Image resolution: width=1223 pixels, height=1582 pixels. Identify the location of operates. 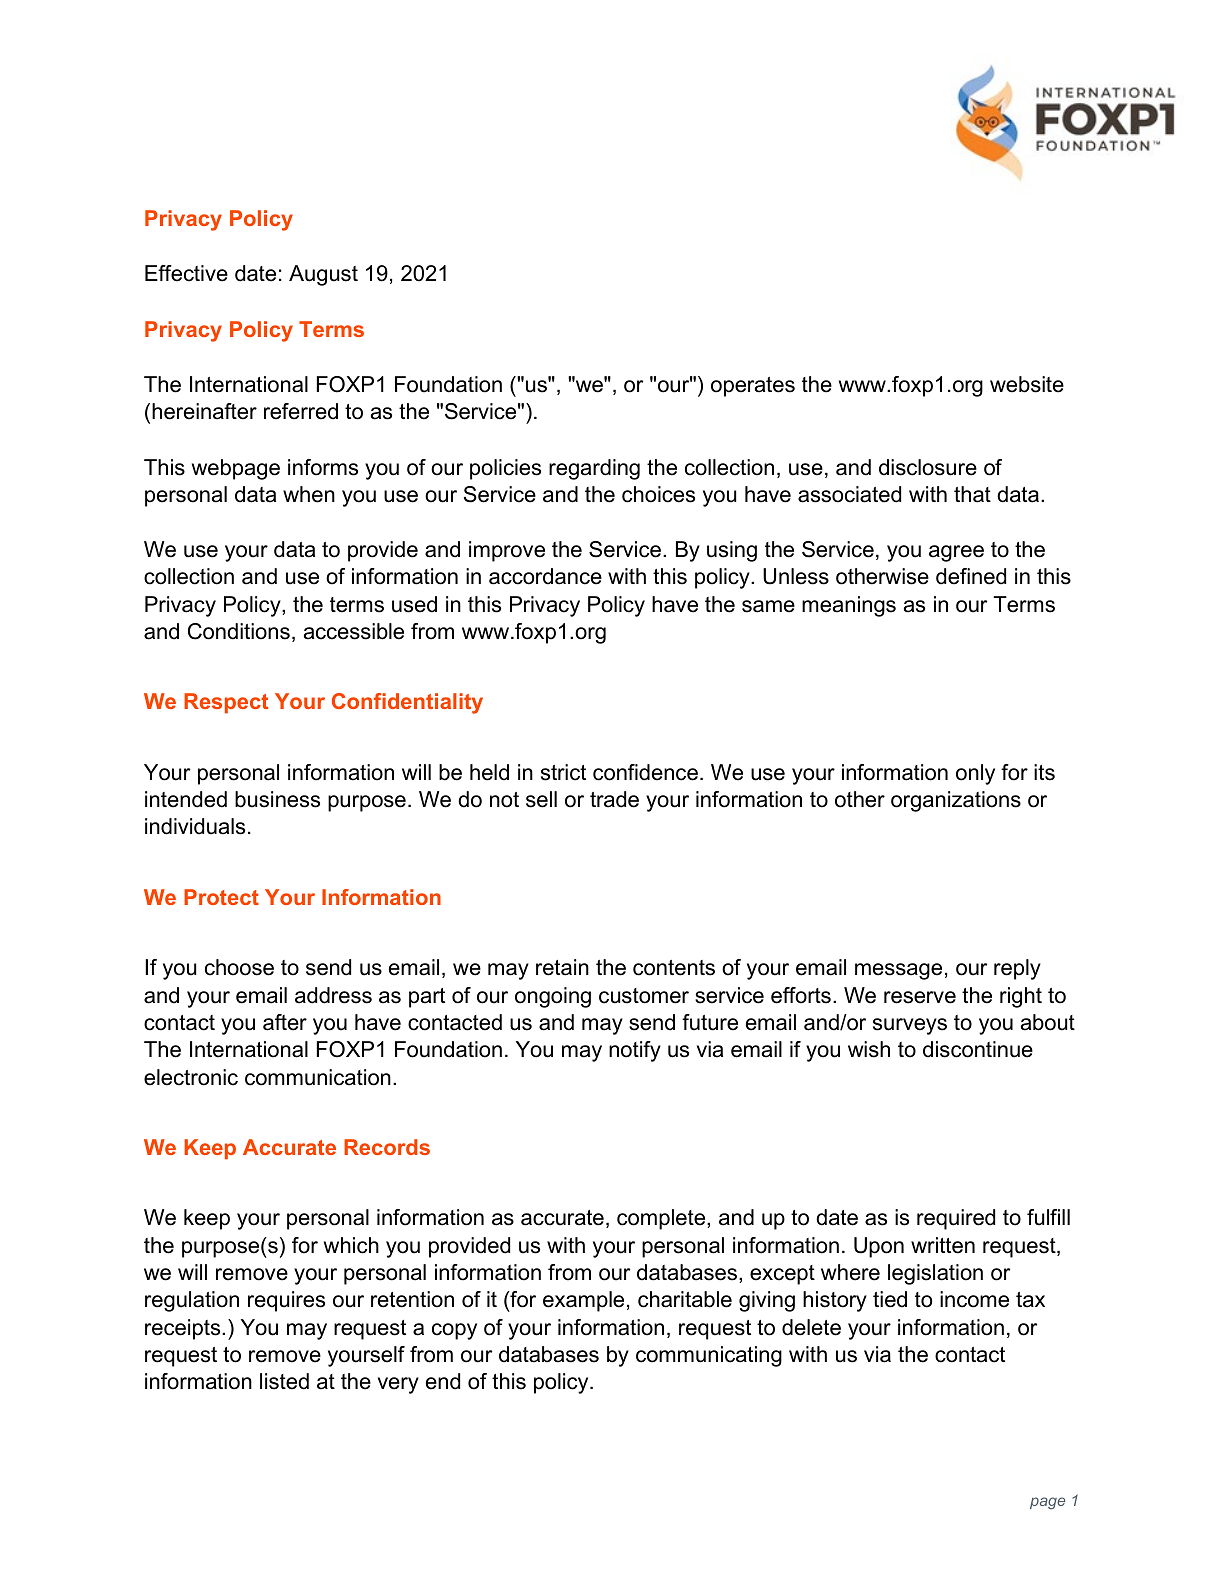
(753, 387).
